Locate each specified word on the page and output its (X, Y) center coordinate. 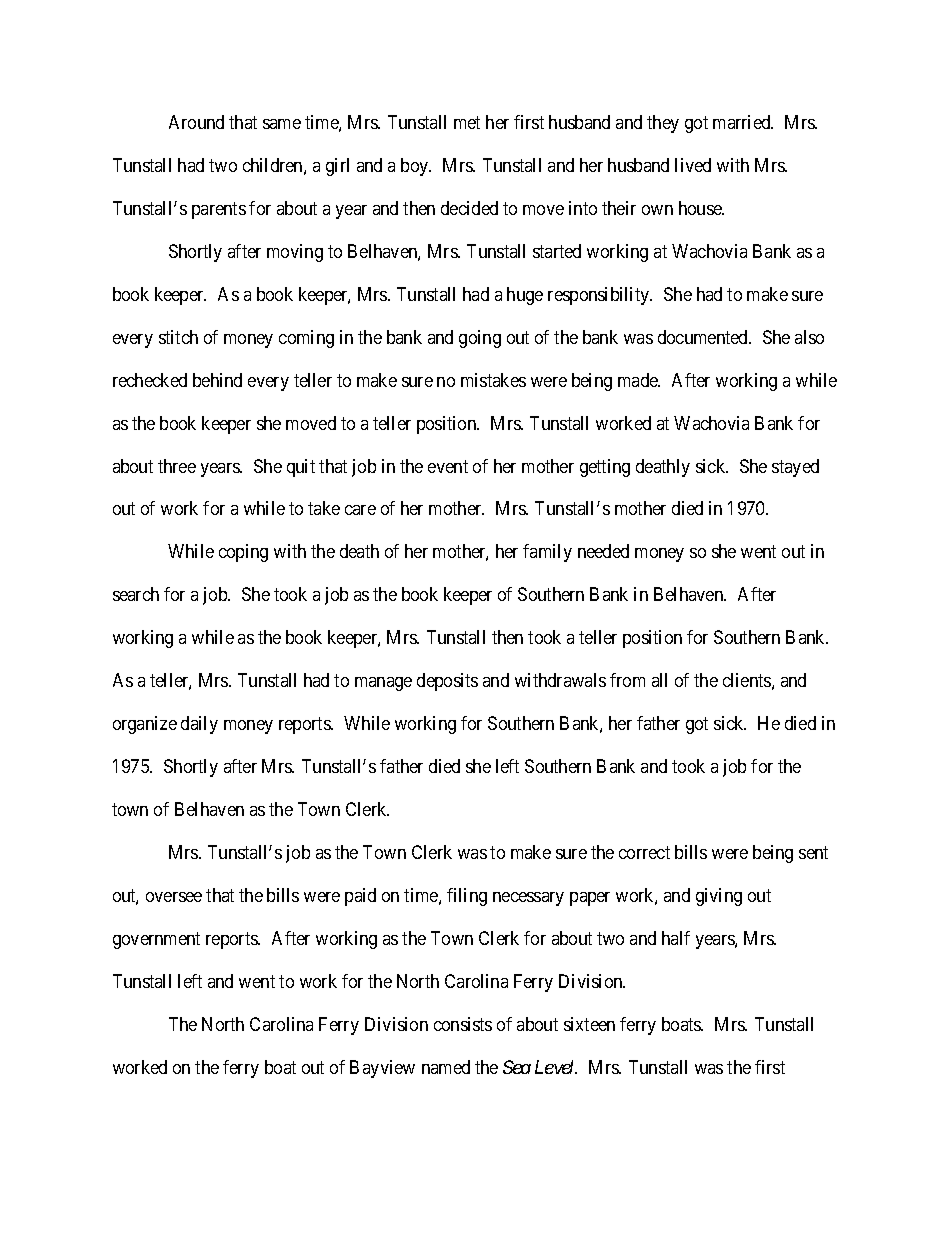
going (480, 339)
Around (196, 122)
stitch (178, 337)
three (177, 466)
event (448, 466)
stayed (795, 468)
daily (199, 725)
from (627, 680)
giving (719, 897)
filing (467, 897)
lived (693, 165)
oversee (174, 897)
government (156, 940)
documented (704, 337)
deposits (447, 682)
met (467, 122)
